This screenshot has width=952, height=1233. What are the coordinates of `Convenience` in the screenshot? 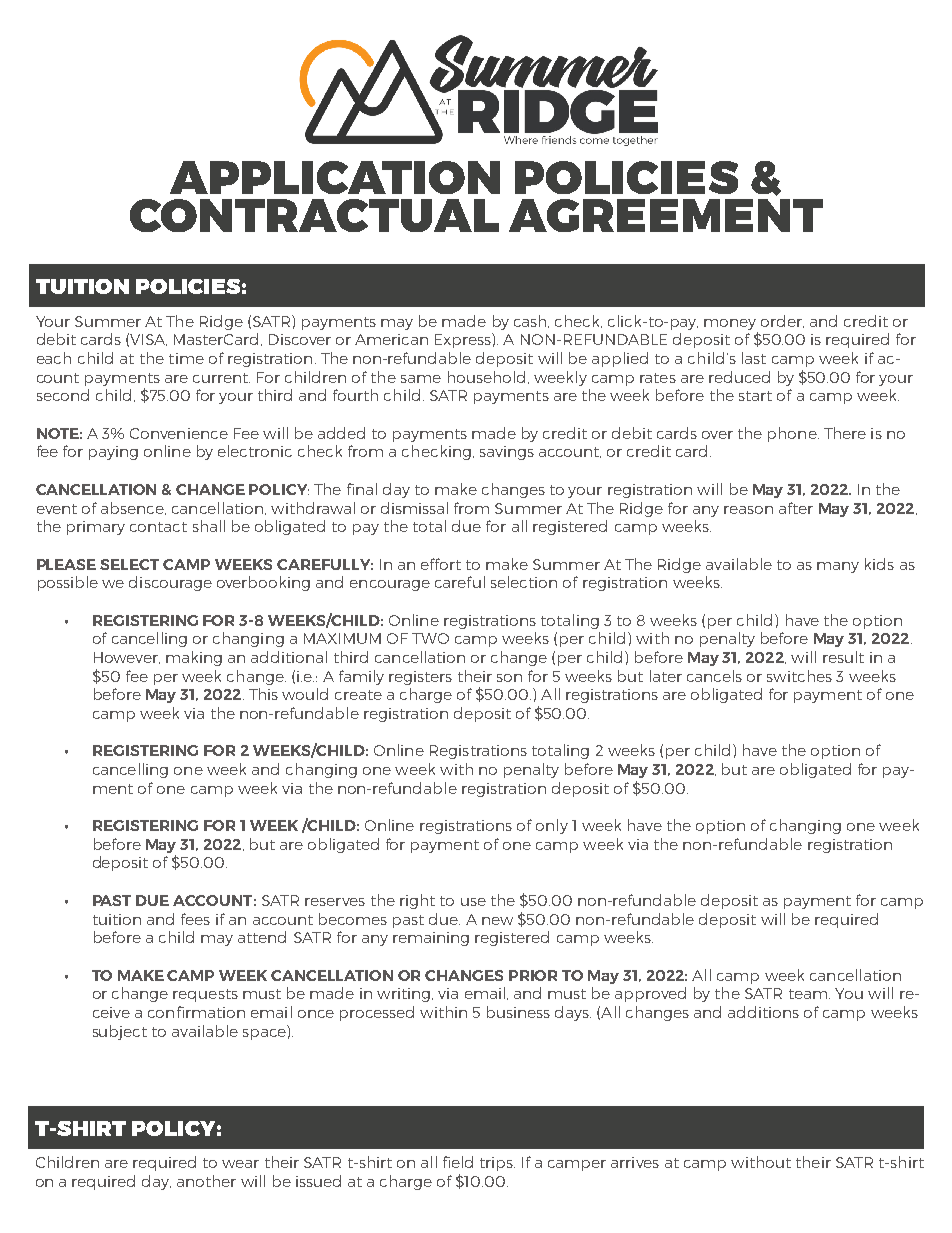 It's located at (179, 433).
